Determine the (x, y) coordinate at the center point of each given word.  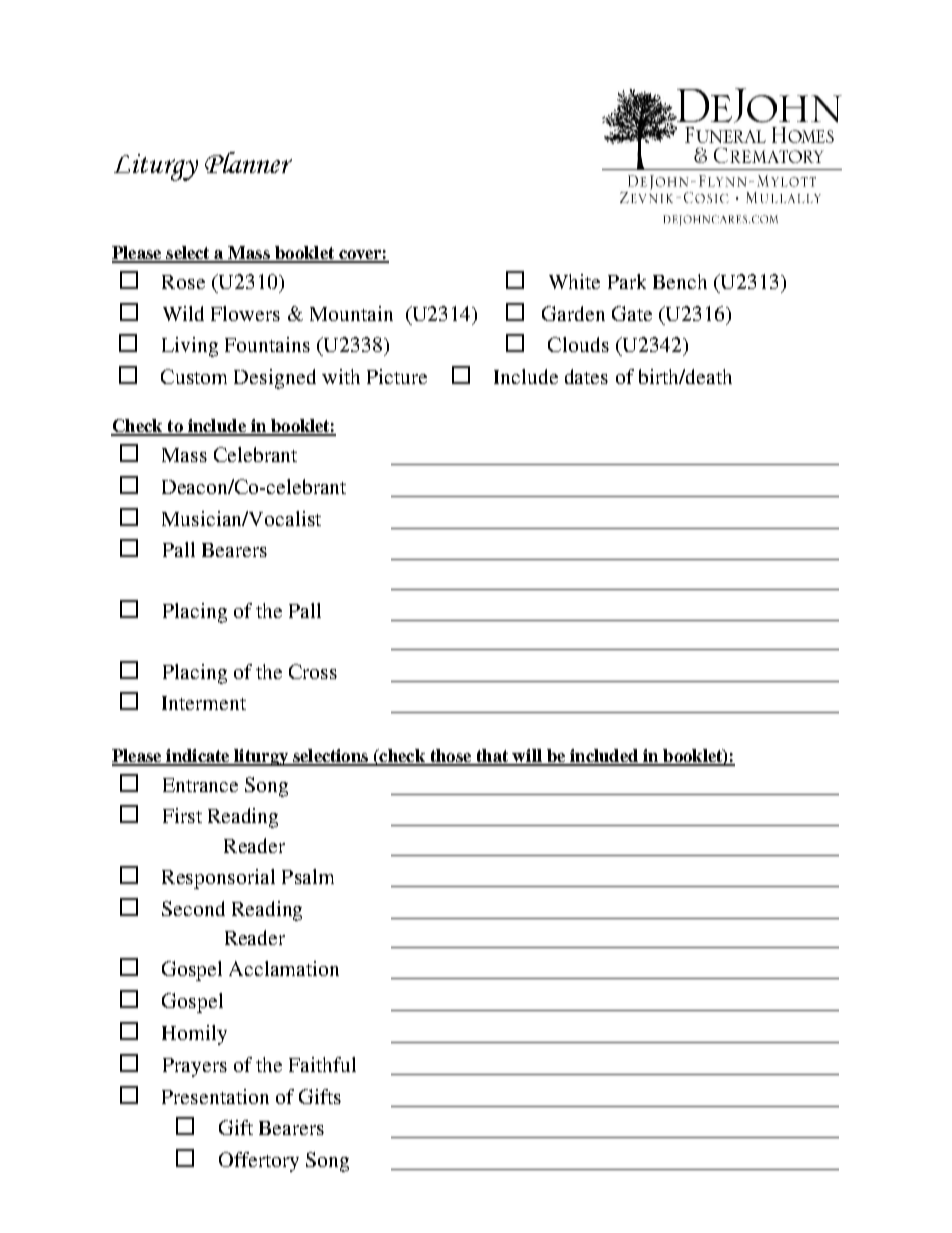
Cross (313, 671)
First (182, 815)
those (450, 757)
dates (586, 376)
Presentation (215, 1096)
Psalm (308, 876)
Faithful (322, 1064)
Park (627, 281)
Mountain (351, 313)
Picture (397, 376)
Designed (275, 379)
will (527, 757)
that (492, 757)
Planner (248, 162)
